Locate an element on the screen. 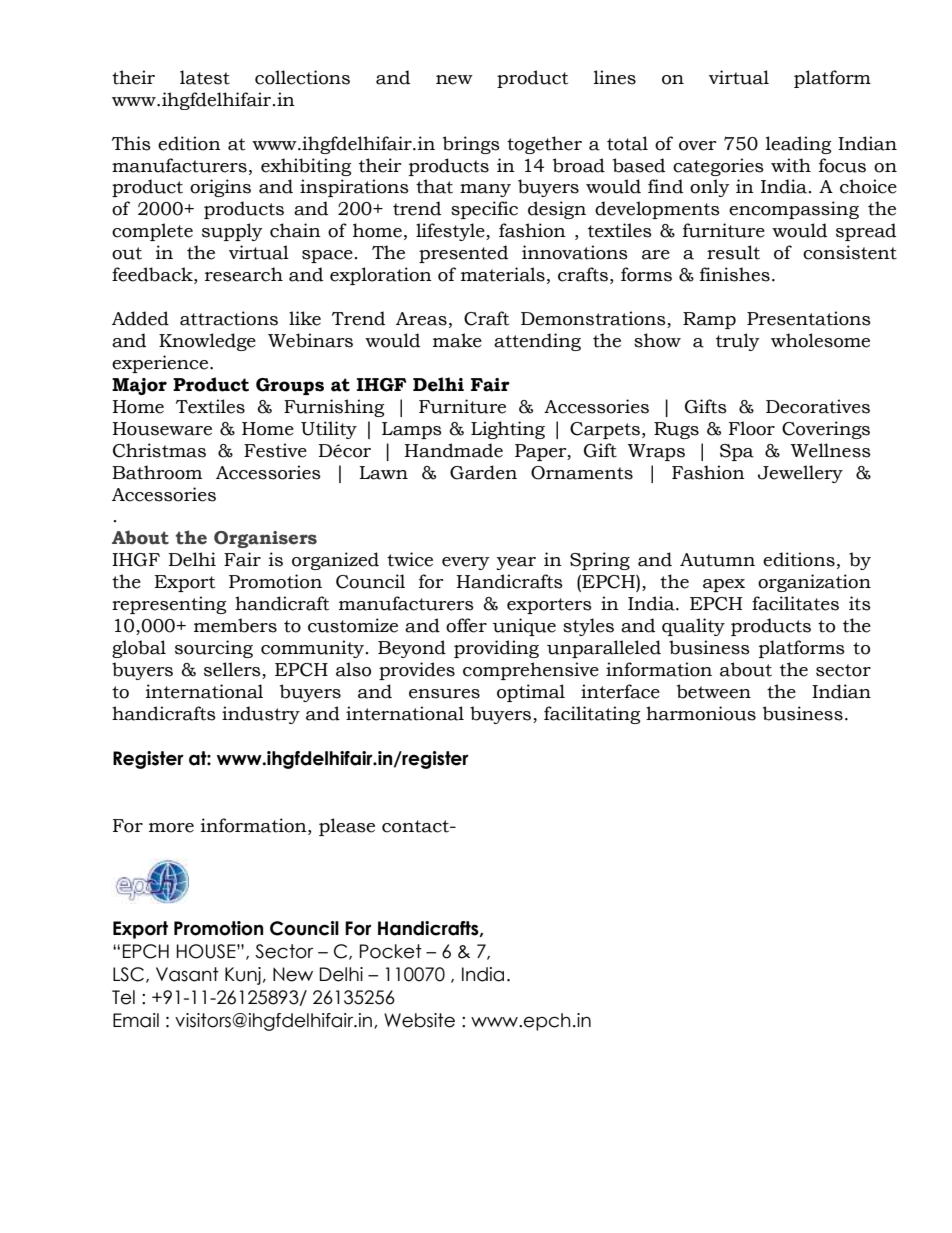  Autumn is located at coordinates (717, 560).
